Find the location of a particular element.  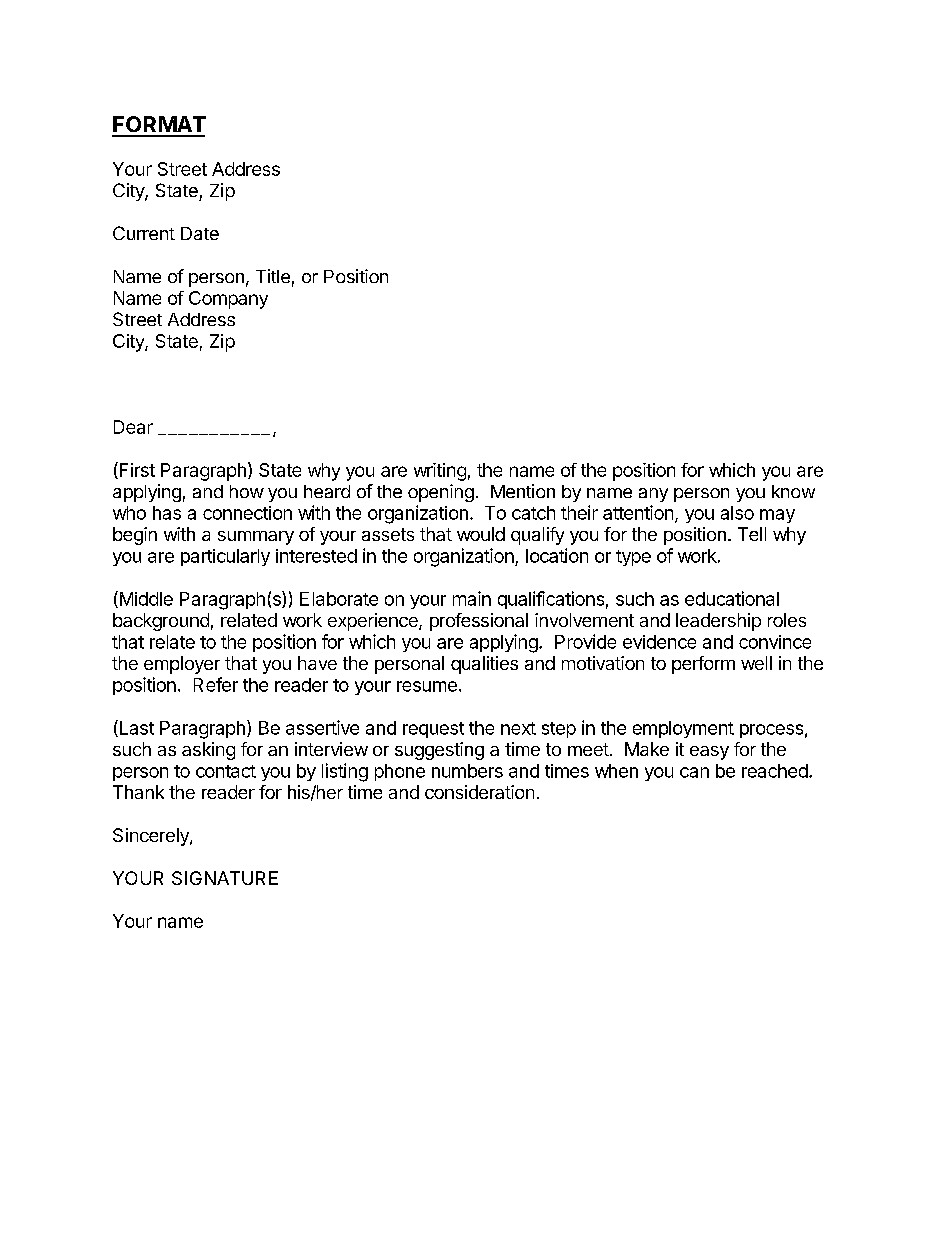

Title is located at coordinates (273, 276).
